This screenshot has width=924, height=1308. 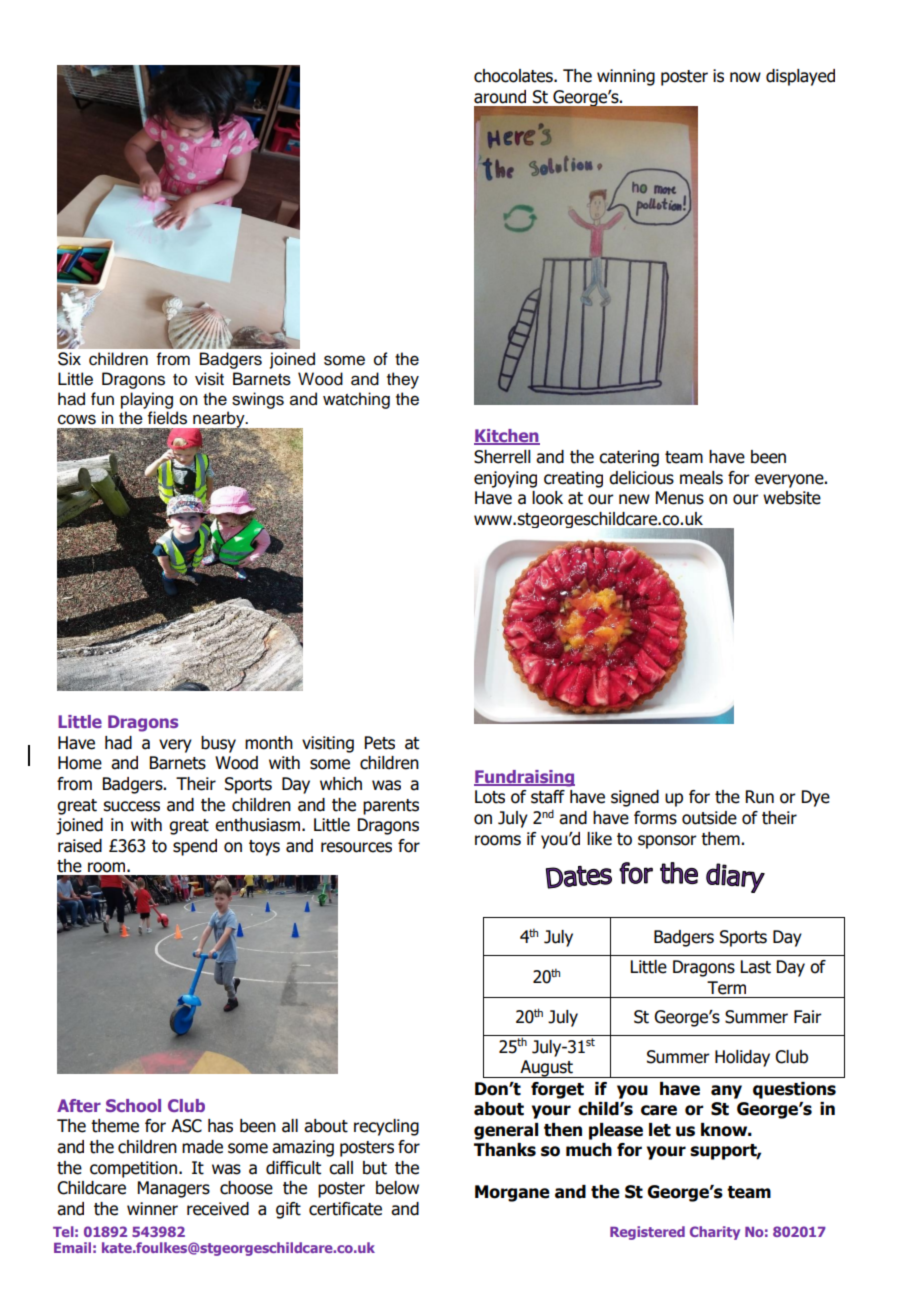 I want to click on winner, so click(x=152, y=1209).
